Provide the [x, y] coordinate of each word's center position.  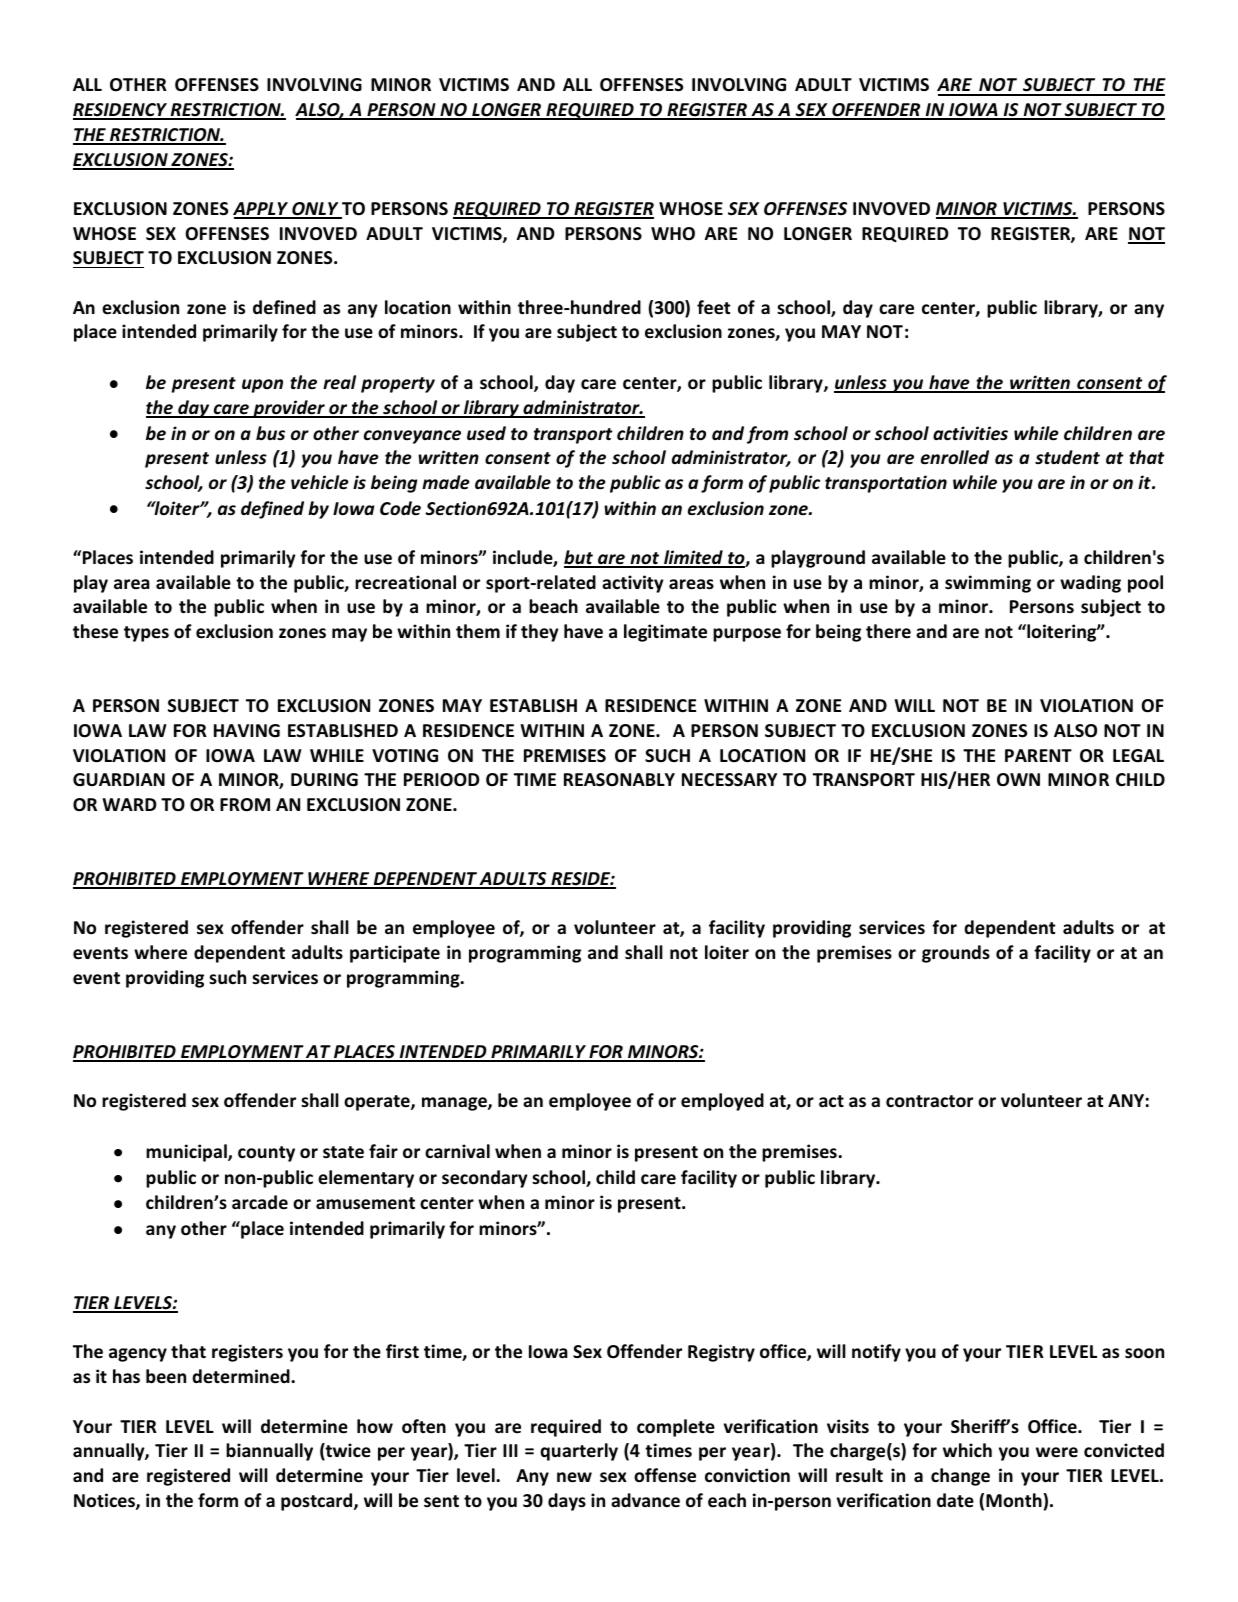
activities [970, 433]
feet [713, 307]
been [166, 1376]
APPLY [261, 210]
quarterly [579, 1452]
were [1057, 1452]
